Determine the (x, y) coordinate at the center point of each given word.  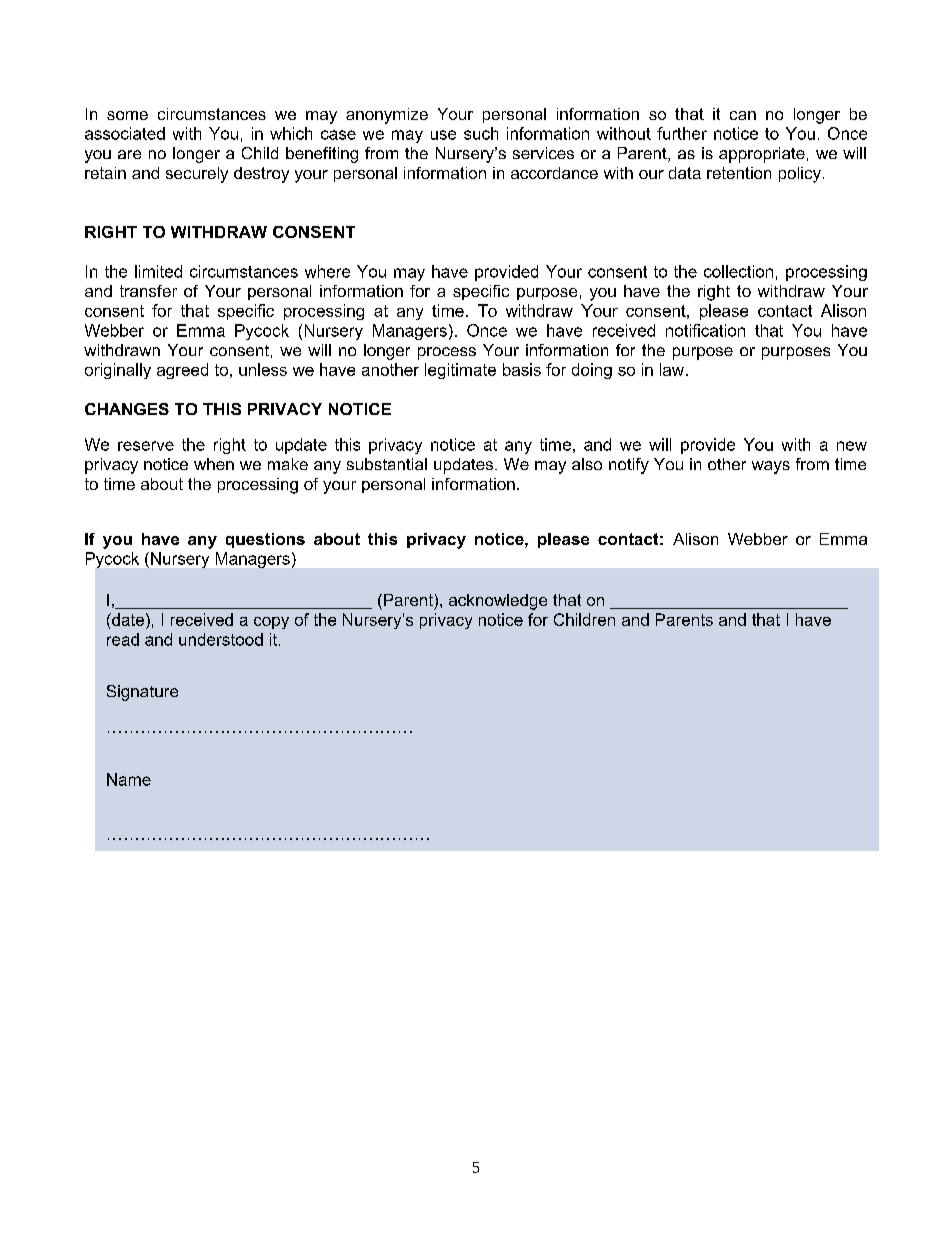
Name (129, 779)
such (481, 133)
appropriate (762, 155)
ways (771, 467)
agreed (182, 371)
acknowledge (498, 602)
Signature (142, 693)
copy (271, 623)
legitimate (460, 371)
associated (125, 133)
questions (265, 540)
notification (705, 330)
